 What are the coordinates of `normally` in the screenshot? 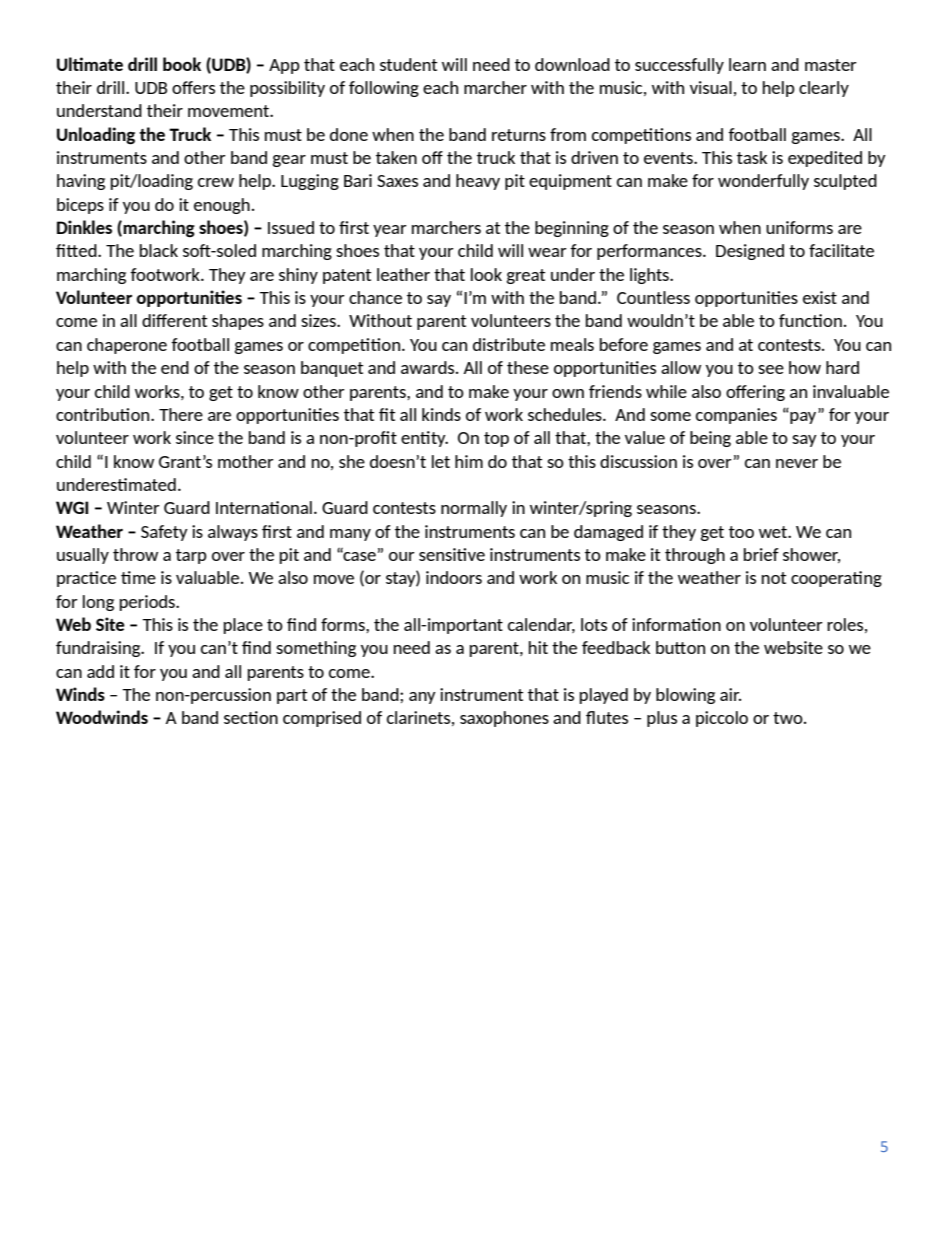 It's located at (474, 509).
